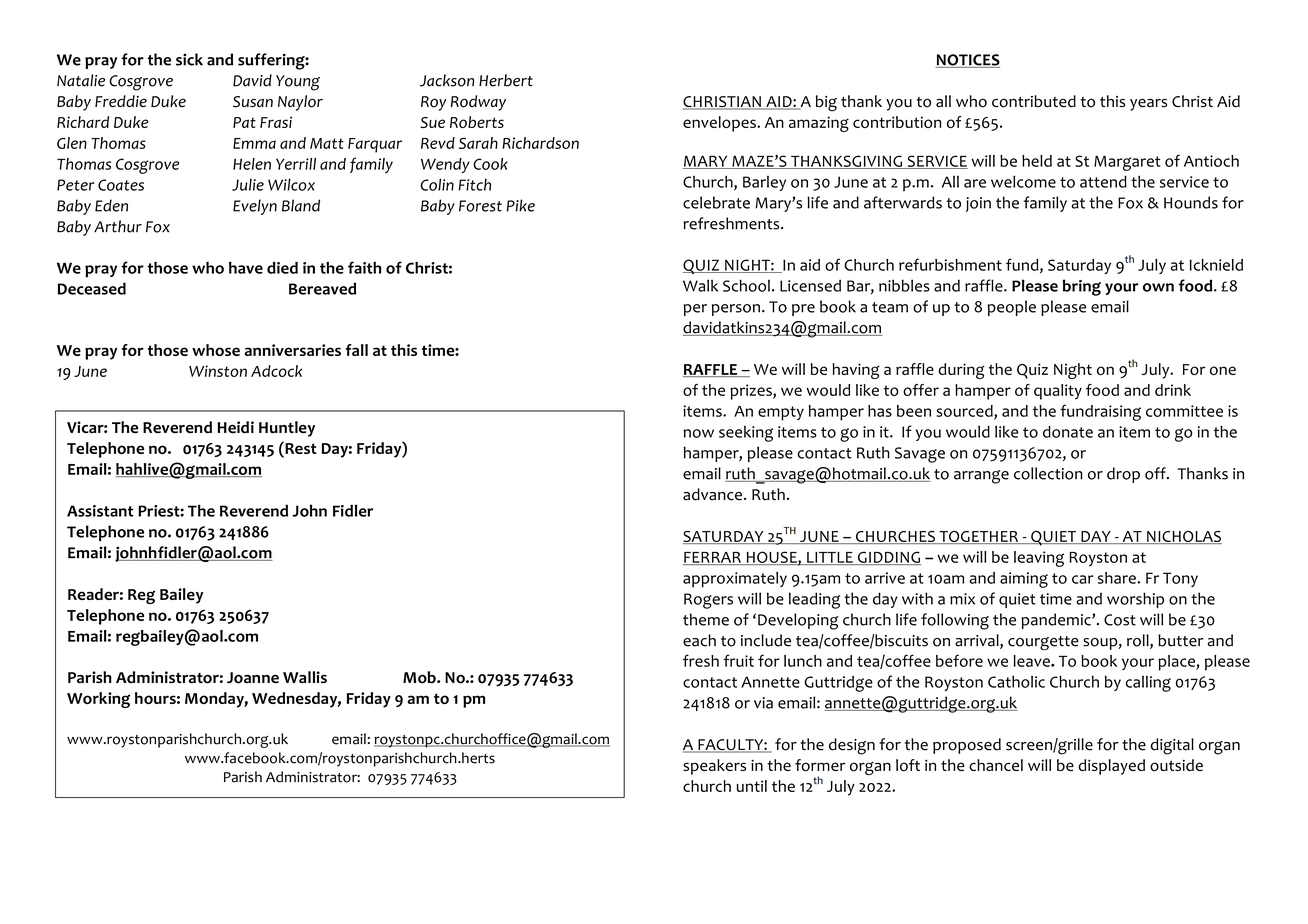  Describe the element at coordinates (1034, 101) in the page. I see `contributed` at that location.
